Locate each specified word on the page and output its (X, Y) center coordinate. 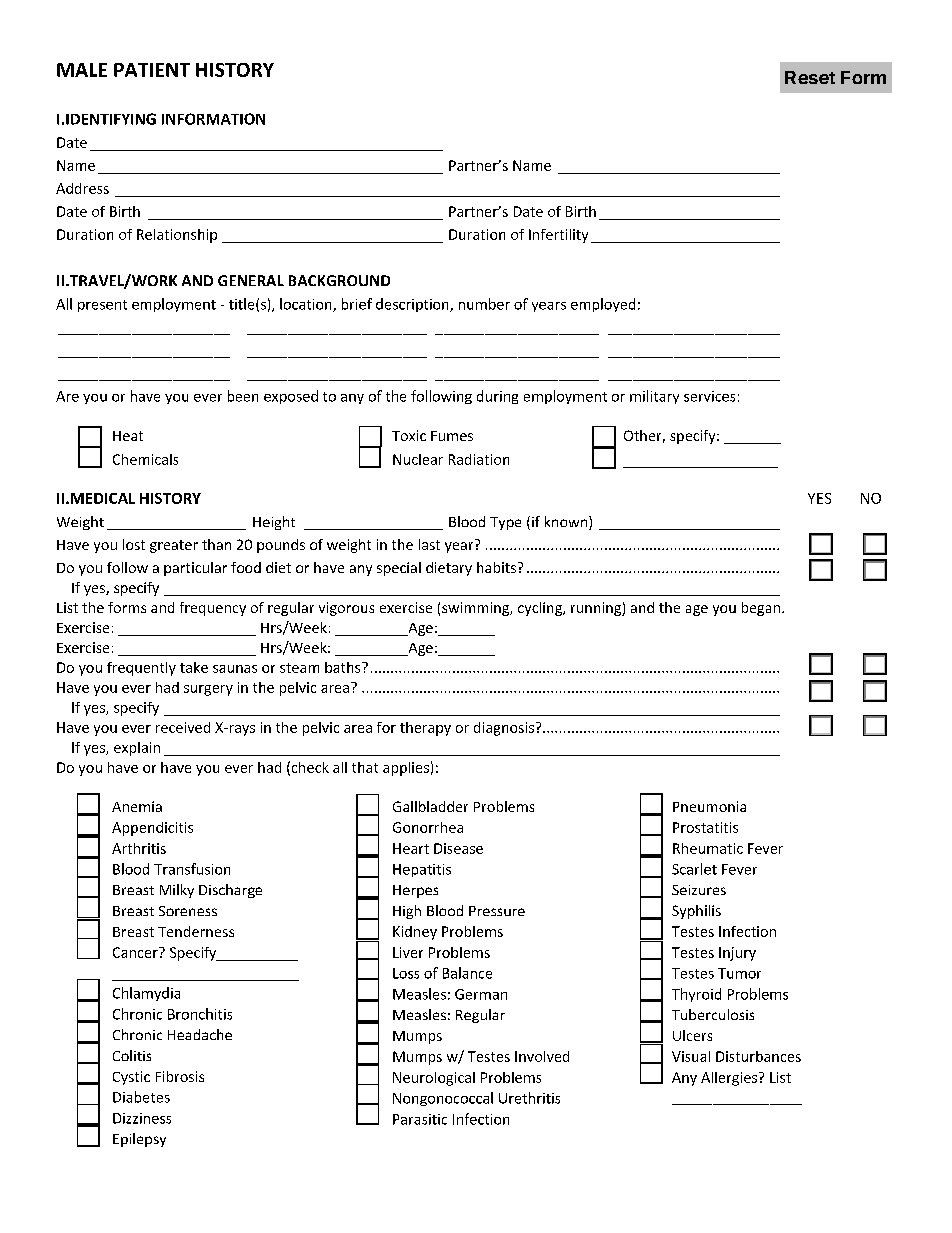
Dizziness (142, 1118)
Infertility (558, 236)
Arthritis (139, 848)
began (762, 609)
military (654, 397)
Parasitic (420, 1119)
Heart (411, 848)
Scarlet (694, 869)
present (102, 306)
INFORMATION (213, 119)
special (399, 569)
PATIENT (152, 70)
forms (127, 607)
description (413, 305)
